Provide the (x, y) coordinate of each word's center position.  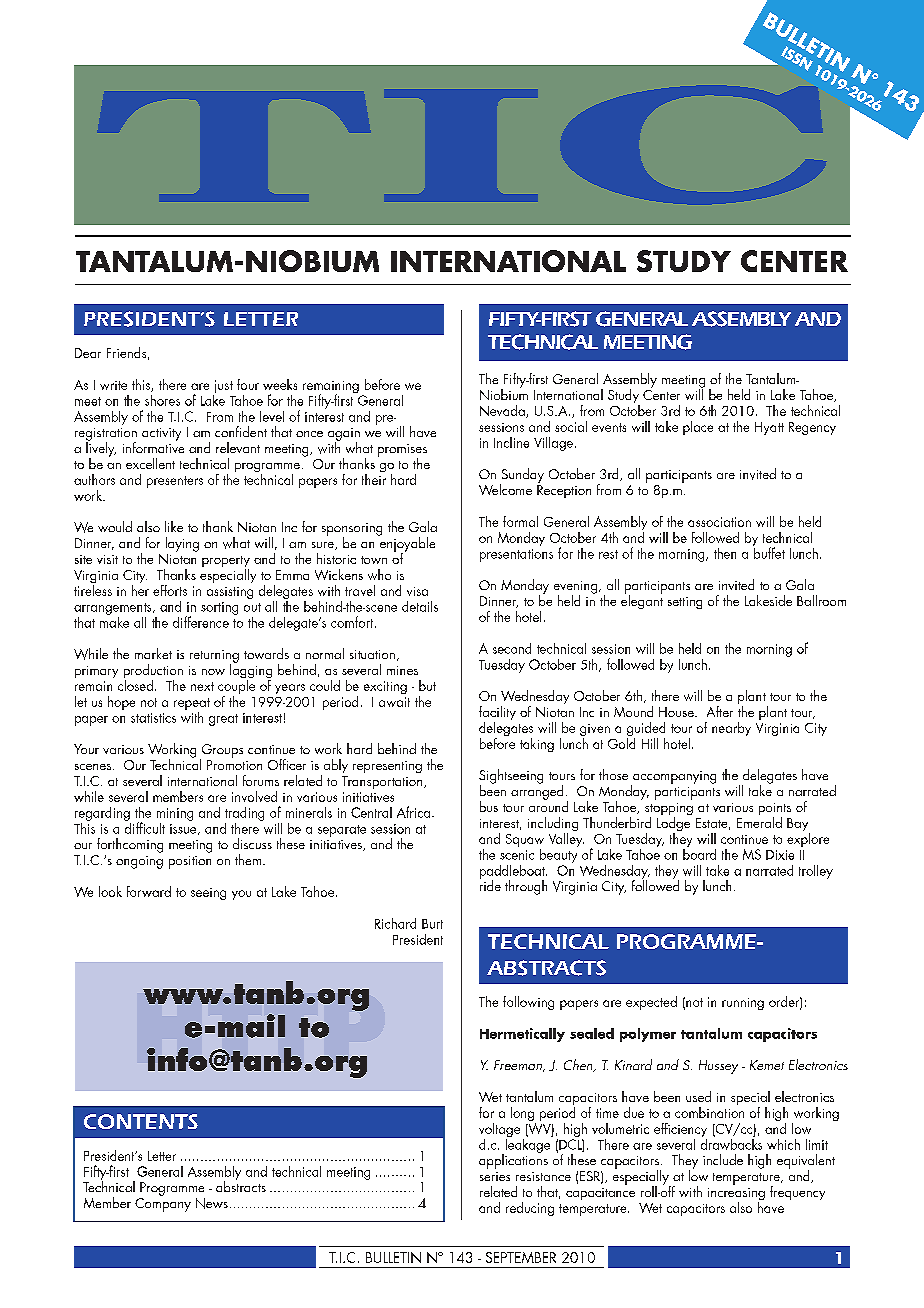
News (212, 1203)
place (698, 428)
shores (162, 400)
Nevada (503, 411)
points (775, 810)
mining (175, 816)
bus (489, 806)
